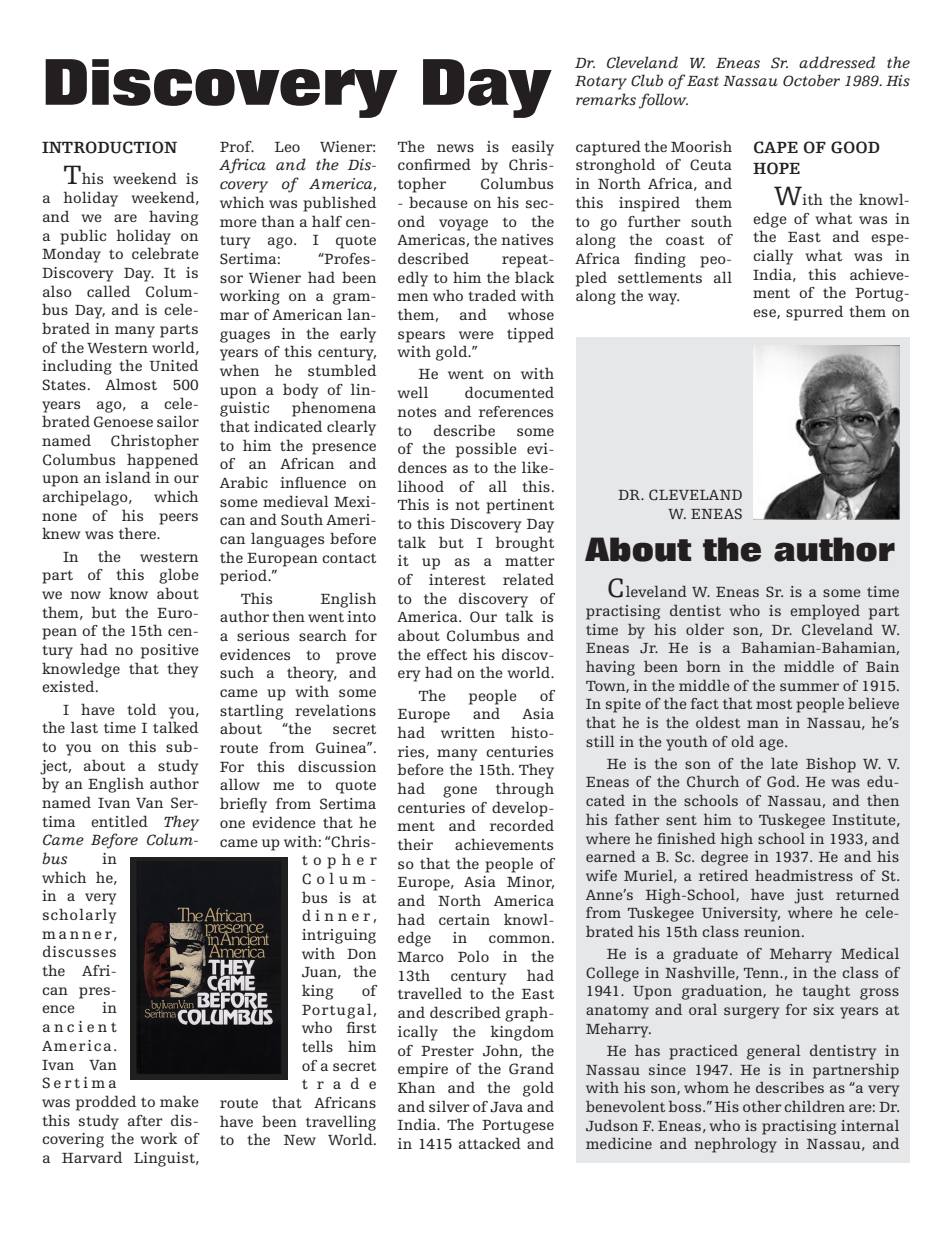 This document has width=952, height=1233. What do you see at coordinates (486, 450) in the document?
I see `possible` at bounding box center [486, 450].
